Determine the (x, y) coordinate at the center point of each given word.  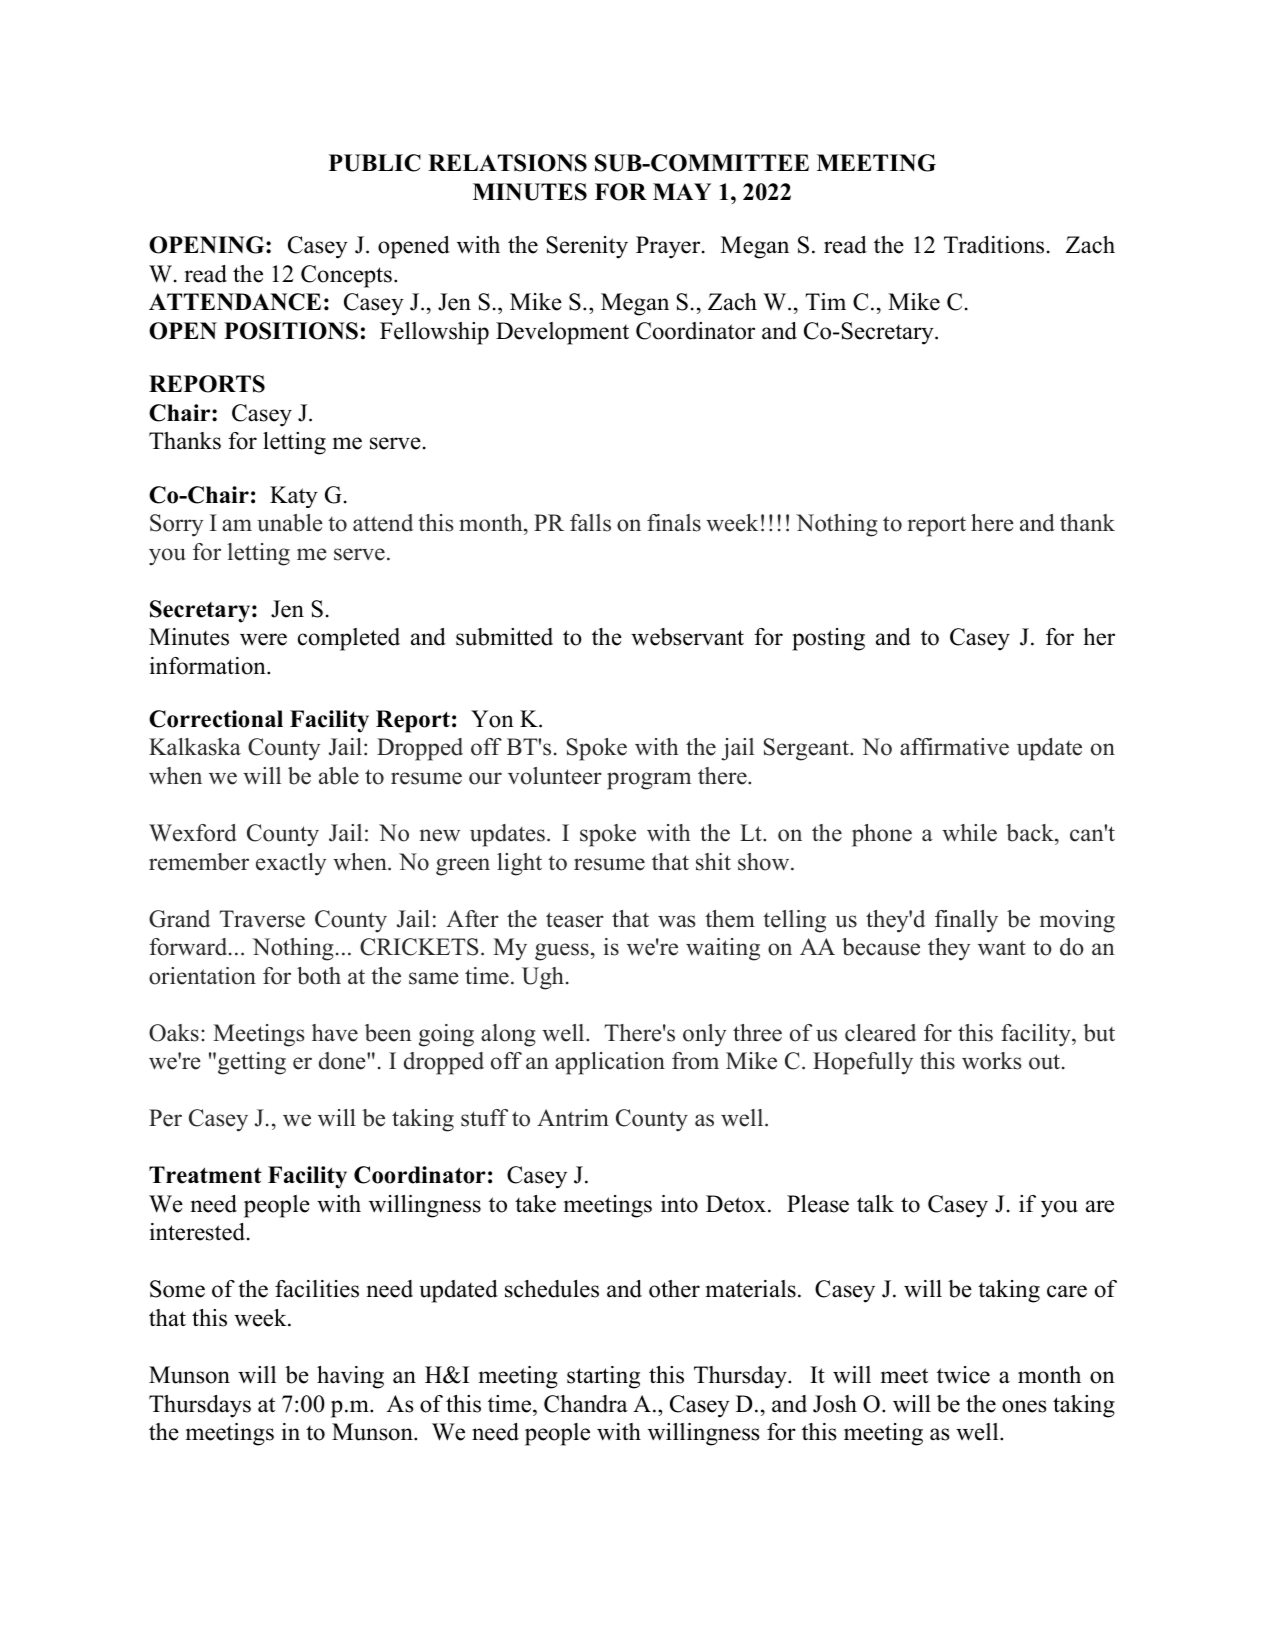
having (350, 1377)
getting (252, 1063)
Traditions (994, 245)
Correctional (216, 719)
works (991, 1061)
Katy (294, 497)
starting (603, 1377)
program (649, 781)
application (610, 1063)
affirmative (954, 747)
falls (590, 523)
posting (828, 639)
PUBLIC (375, 163)
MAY (682, 191)
